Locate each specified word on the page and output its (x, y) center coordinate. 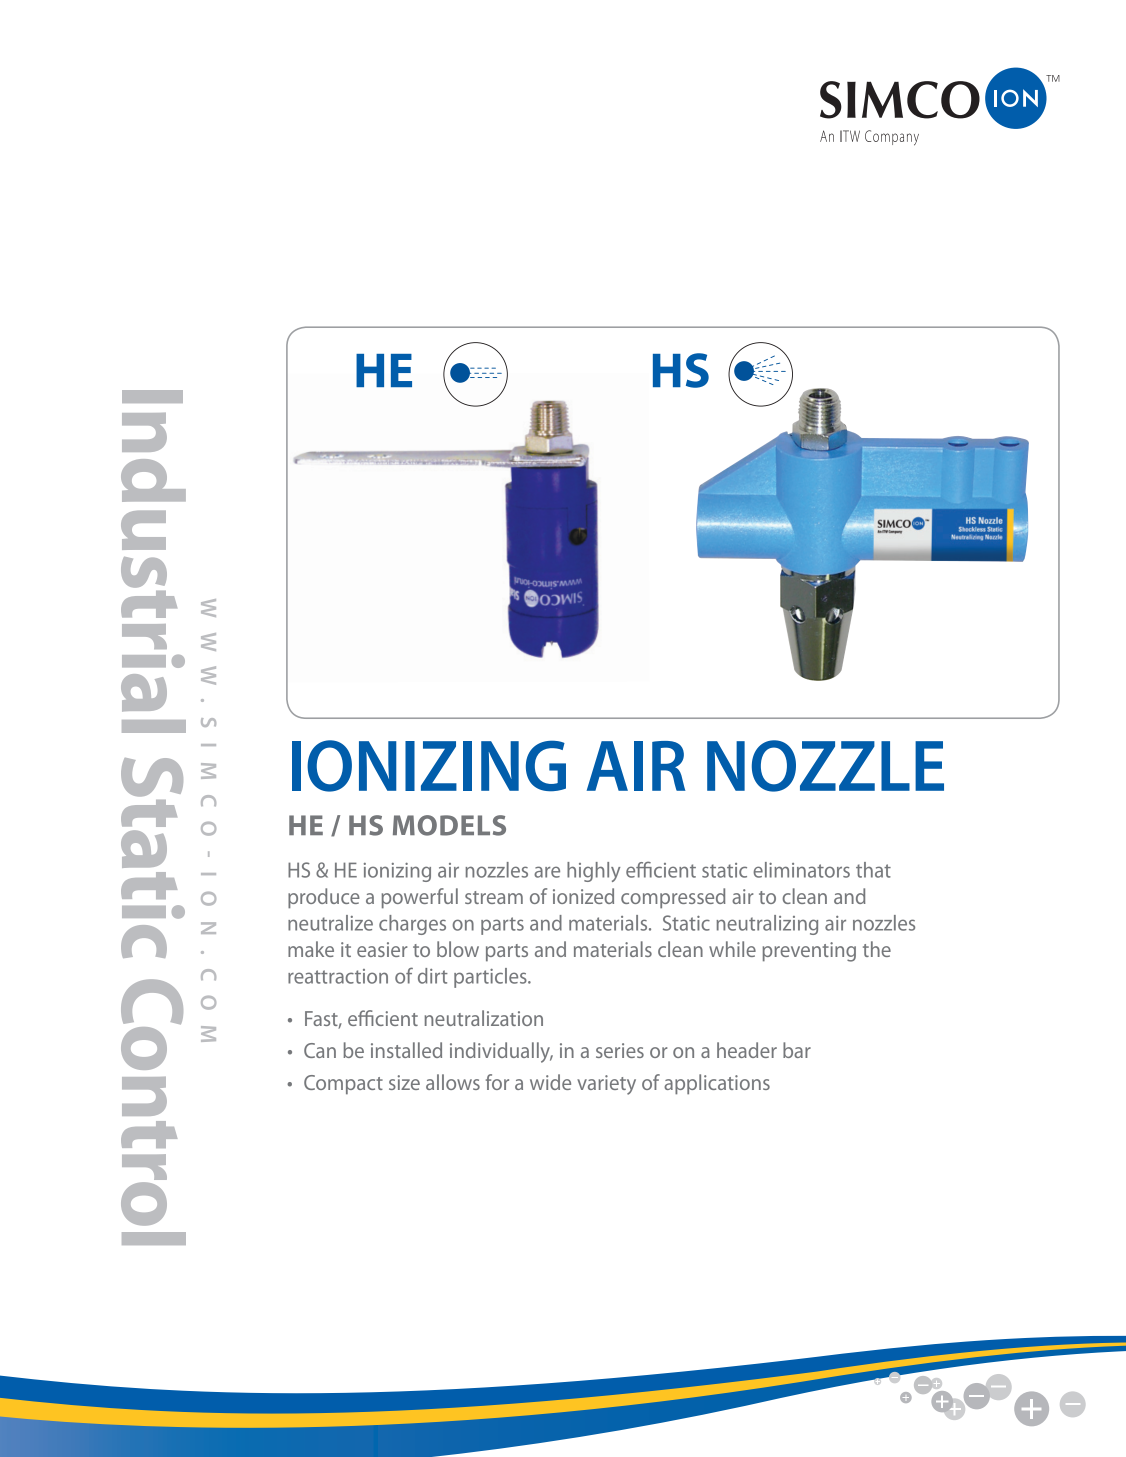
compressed (673, 898)
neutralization (484, 1018)
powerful (419, 898)
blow (458, 949)
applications (717, 1084)
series (620, 1050)
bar (797, 1050)
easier (382, 949)
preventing (809, 952)
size (404, 1082)
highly (593, 872)
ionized (583, 896)
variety (606, 1085)
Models (449, 825)
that (873, 870)
